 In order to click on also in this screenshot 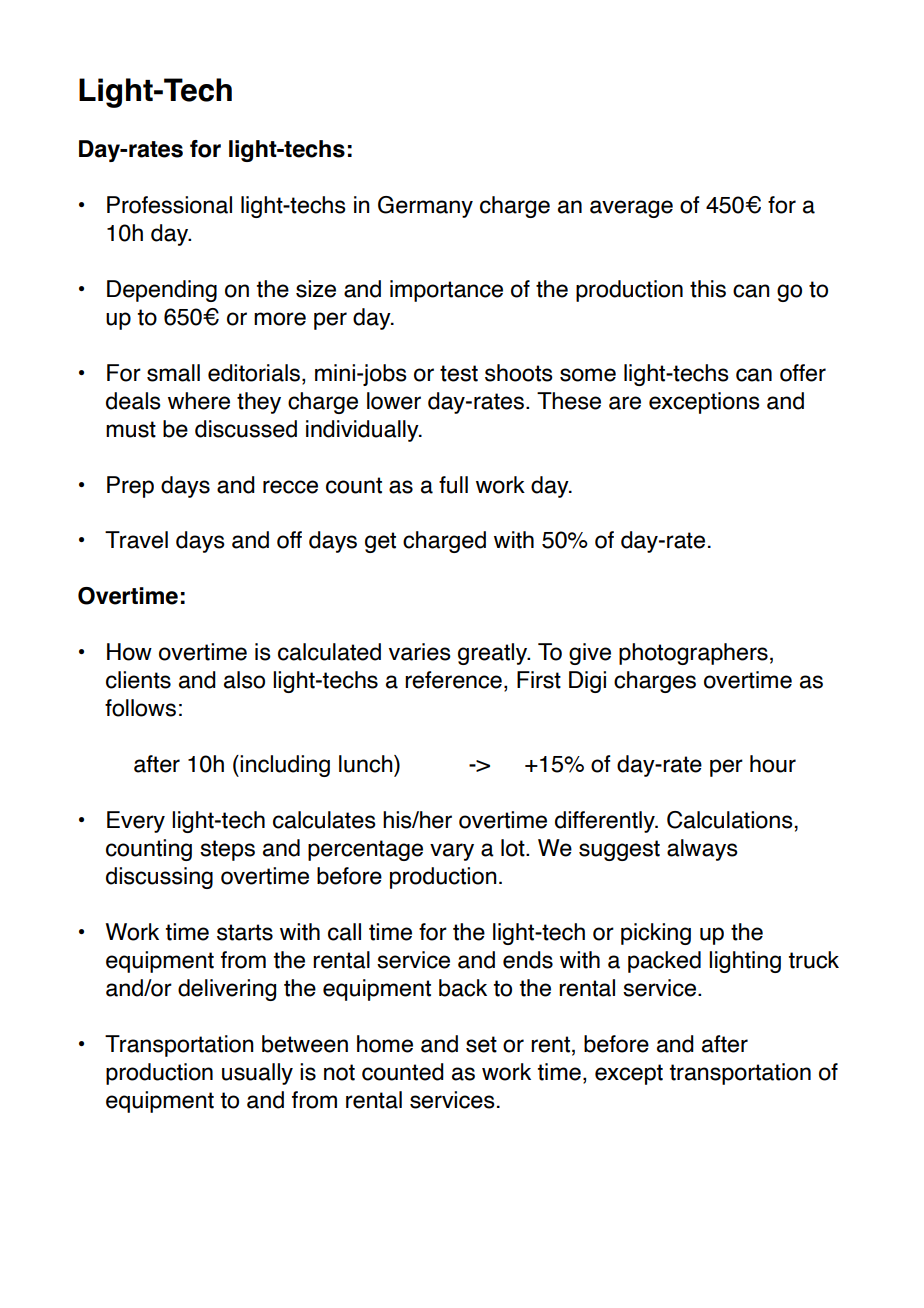, I will do `click(244, 680)`.
